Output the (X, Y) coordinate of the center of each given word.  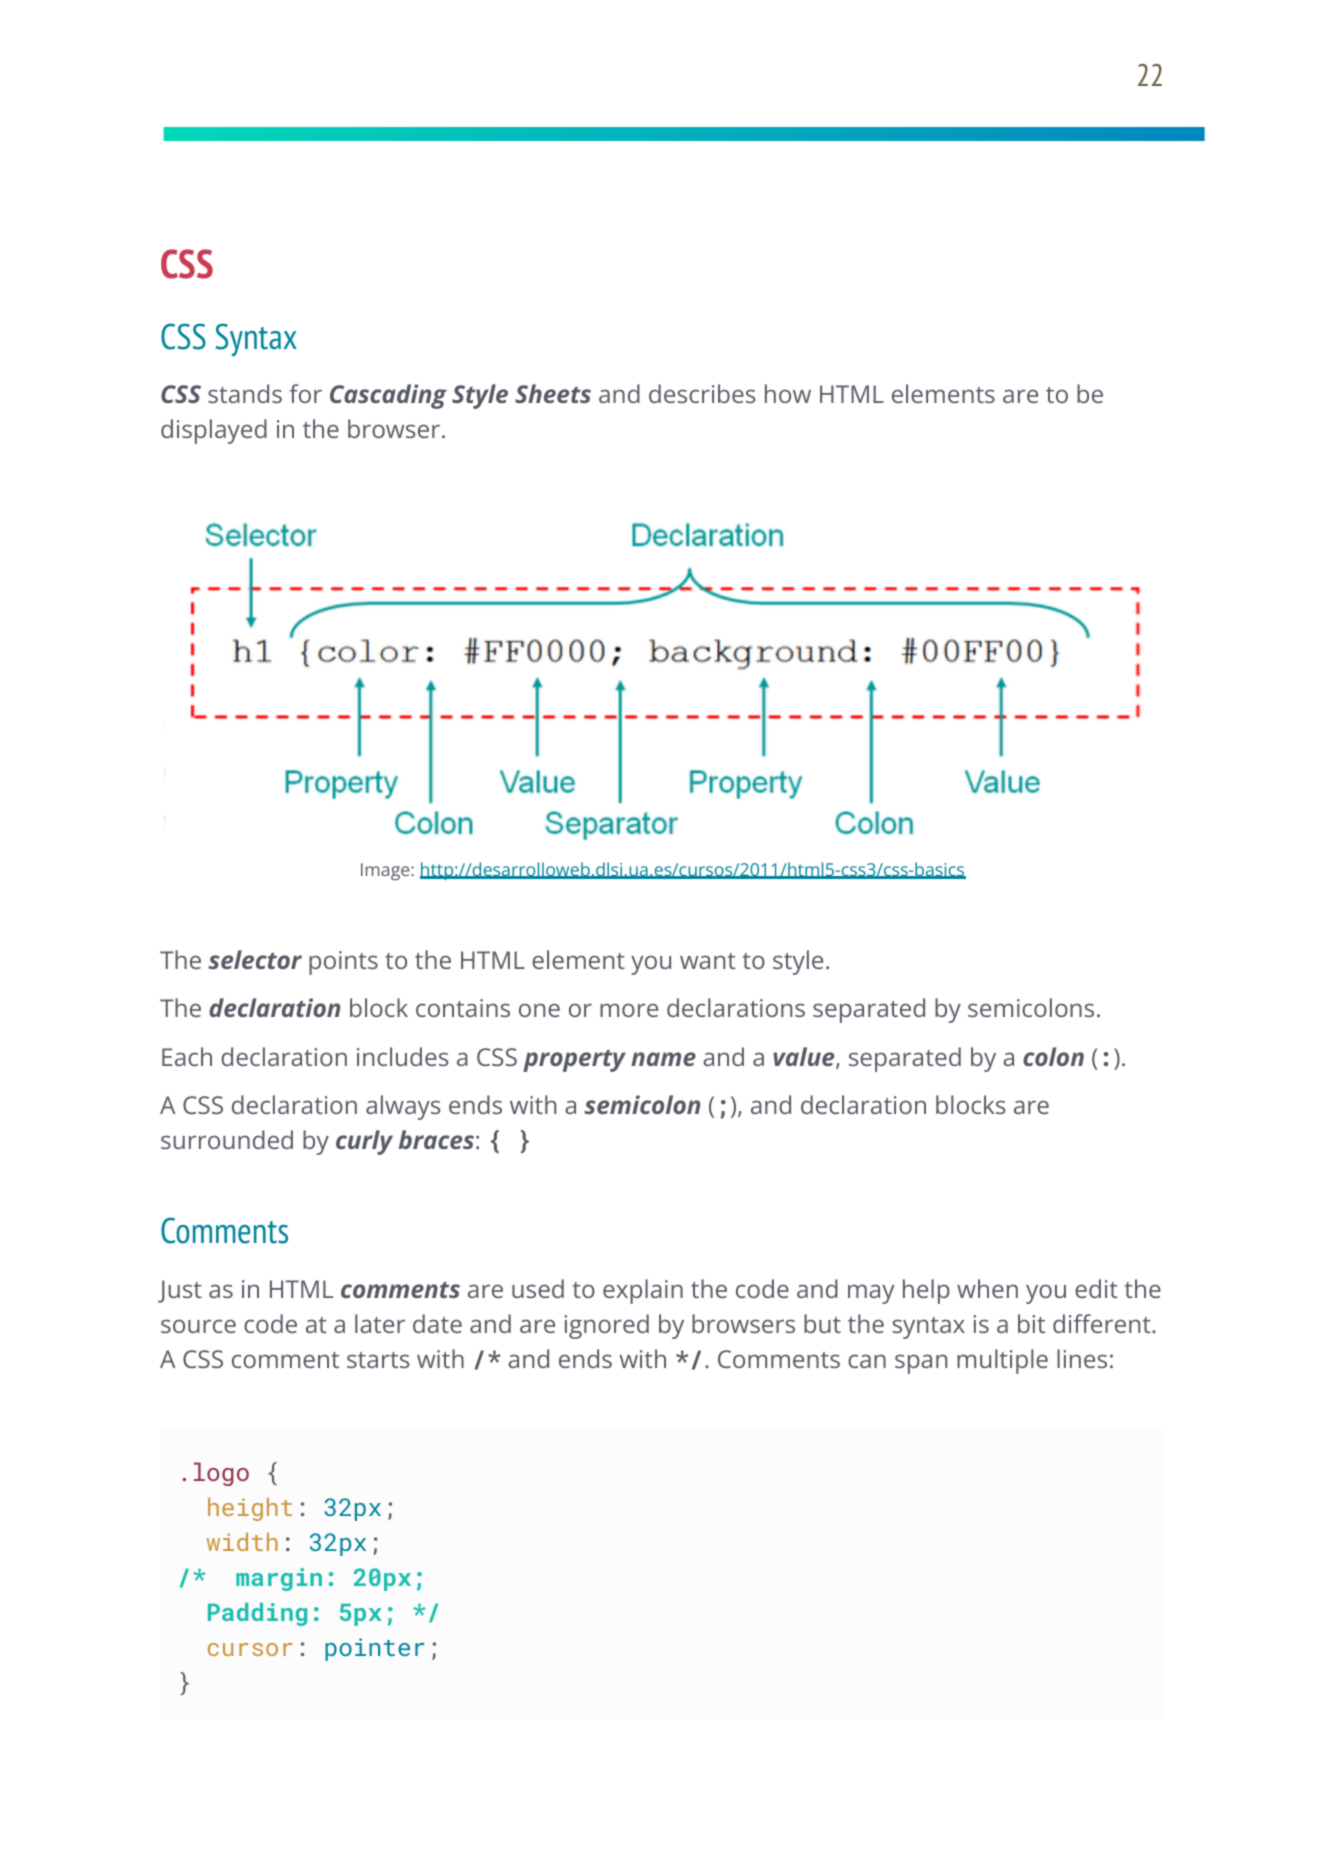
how (788, 393)
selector (255, 959)
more (629, 1010)
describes (702, 393)
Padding (257, 1614)
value (805, 1058)
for (306, 393)
